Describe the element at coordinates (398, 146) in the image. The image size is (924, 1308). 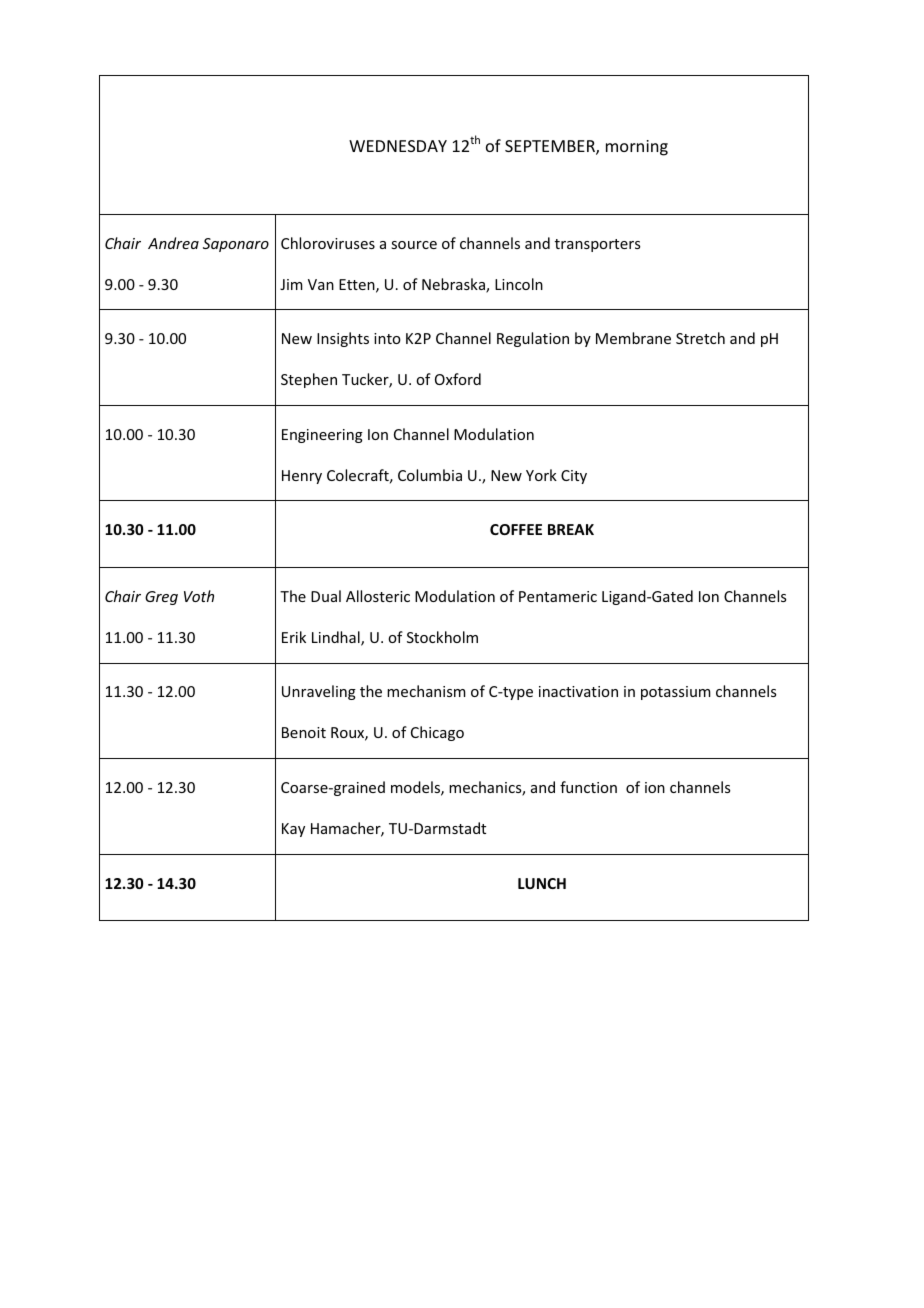
I see `WEDNESDAY` at that location.
